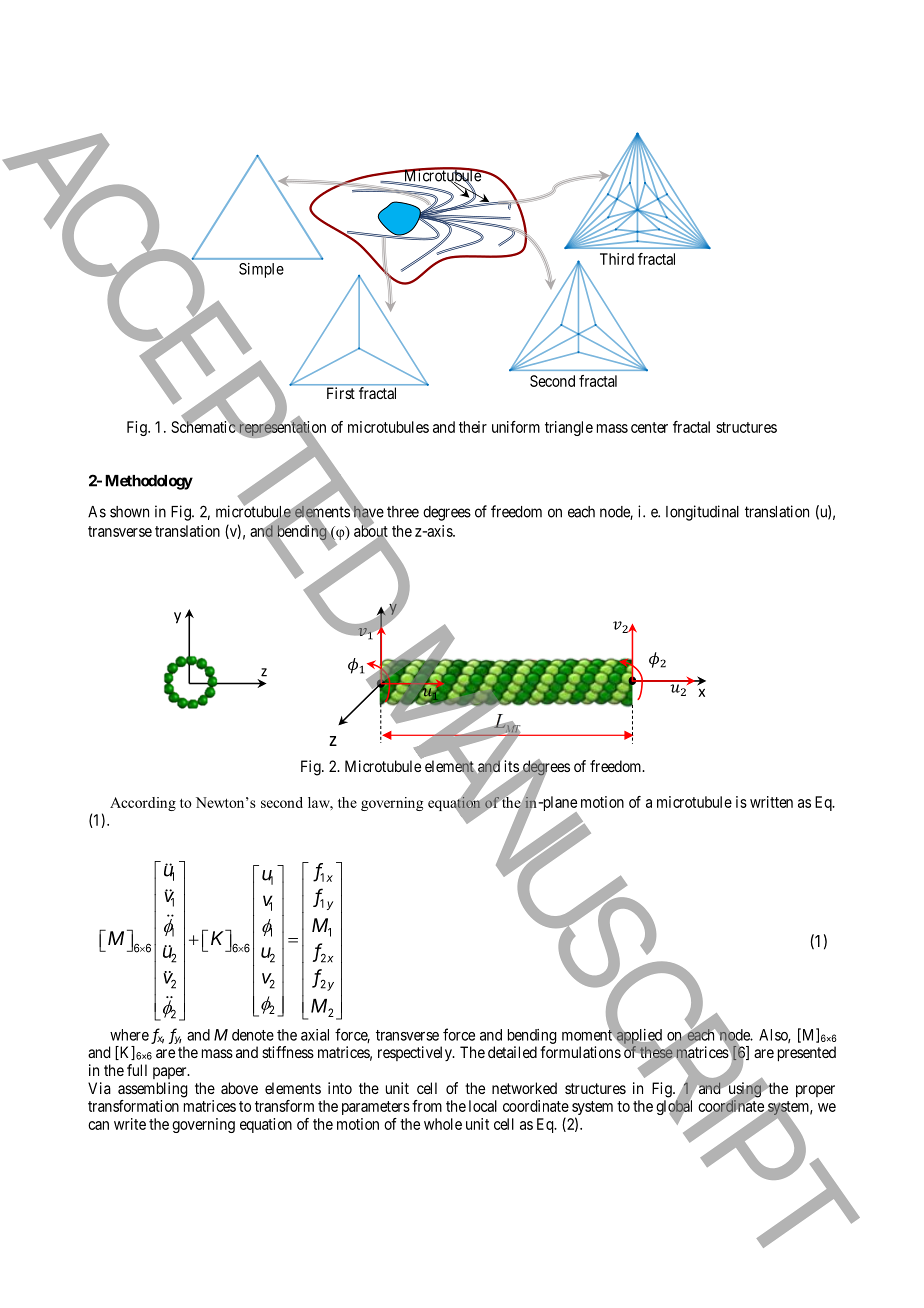 Image resolution: width=924 pixels, height=1308 pixels. What do you see at coordinates (771, 802) in the screenshot?
I see `written` at bounding box center [771, 802].
